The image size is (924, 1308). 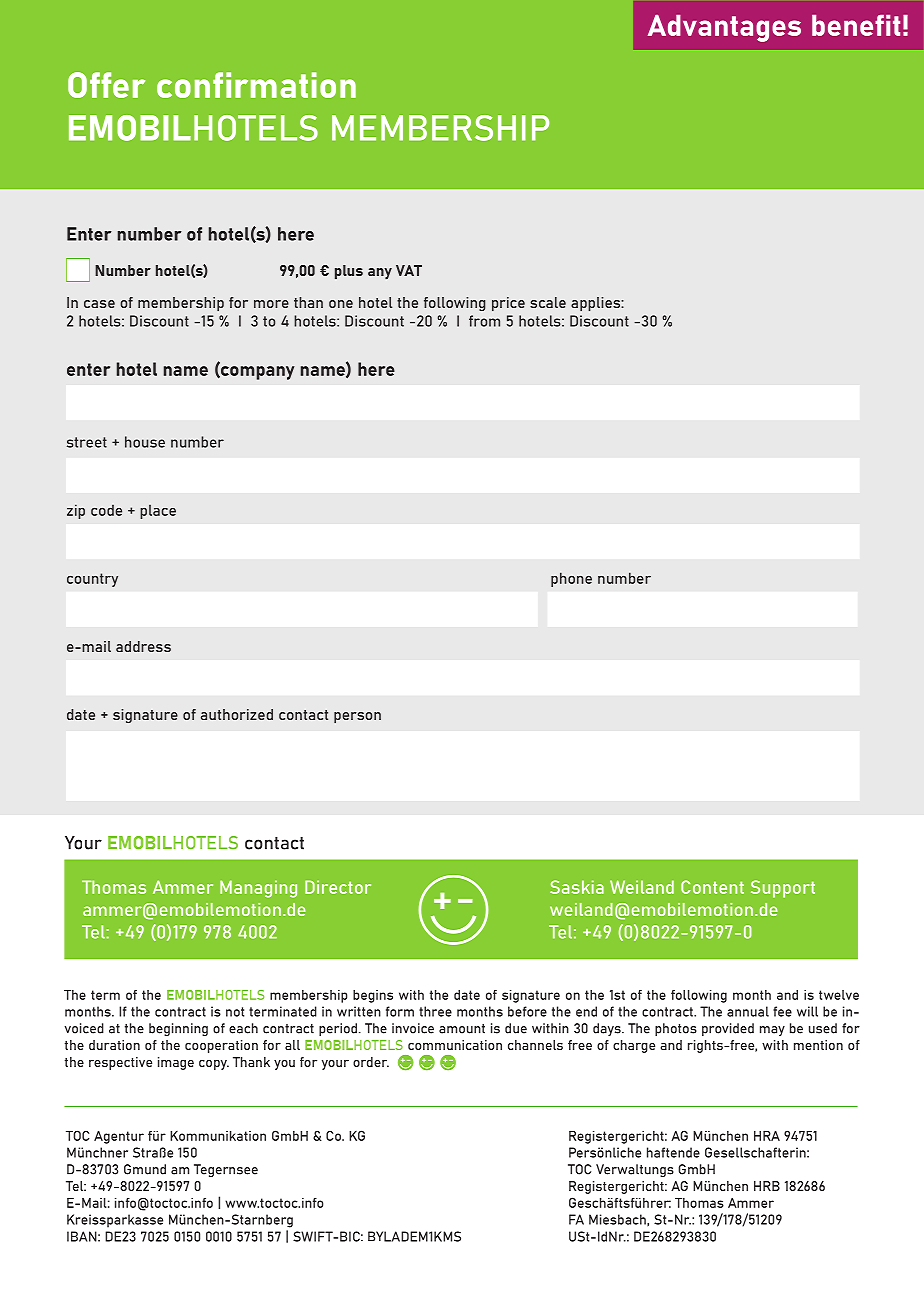 What do you see at coordinates (484, 321) in the image?
I see `from` at bounding box center [484, 321].
